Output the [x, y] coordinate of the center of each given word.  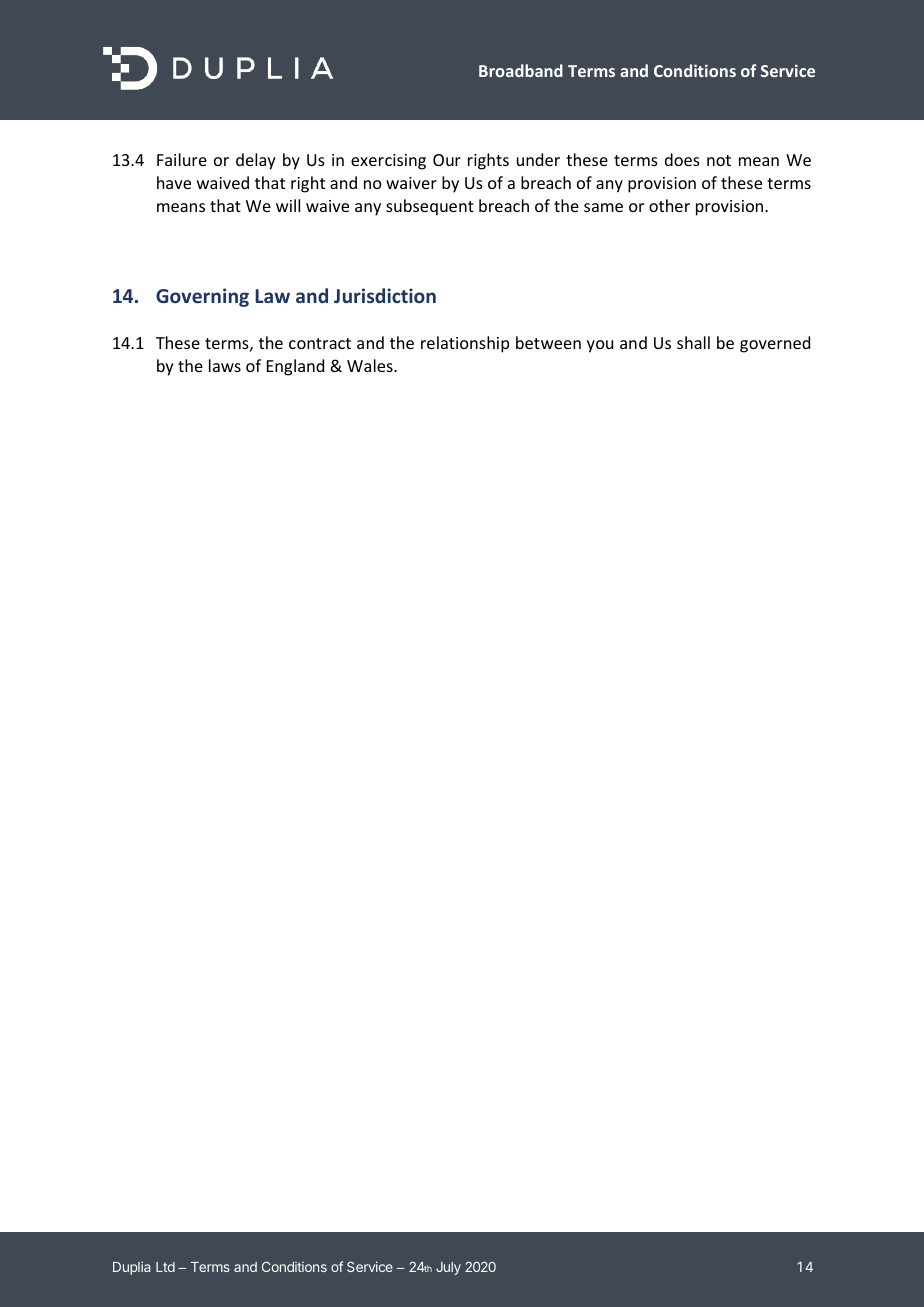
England [295, 367]
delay [256, 161]
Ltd [165, 1267]
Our [447, 160]
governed [775, 344]
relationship [465, 344]
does [682, 159]
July [448, 1268]
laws [225, 365]
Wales [371, 365]
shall [693, 342]
